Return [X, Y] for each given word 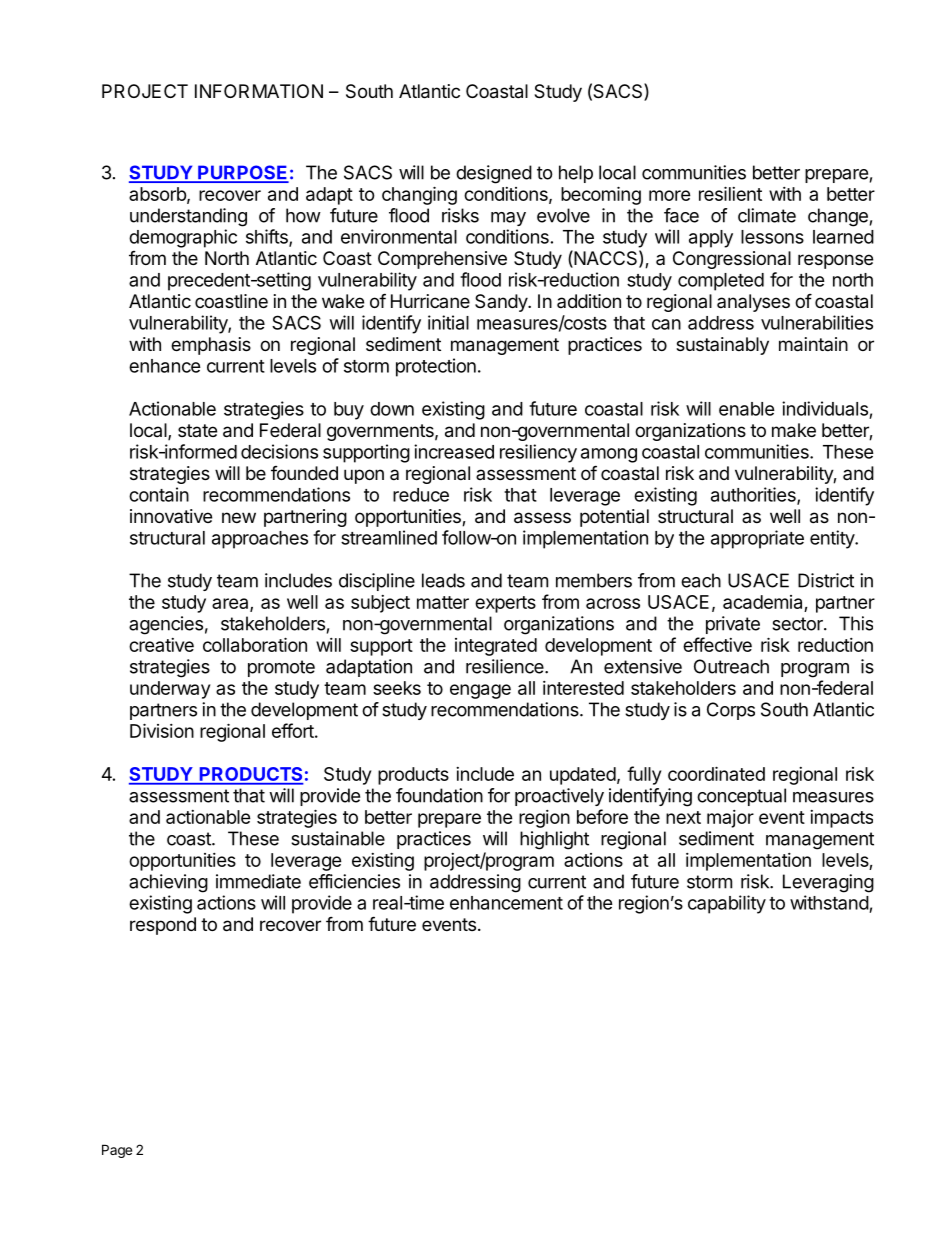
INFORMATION [259, 91]
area [231, 605]
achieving [168, 883]
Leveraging [828, 883]
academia [764, 603]
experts [505, 604]
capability [727, 904]
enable [747, 409]
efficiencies [354, 881]
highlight [554, 840]
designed [494, 174]
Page [117, 1151]
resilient [730, 193]
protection [436, 367]
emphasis [211, 346]
